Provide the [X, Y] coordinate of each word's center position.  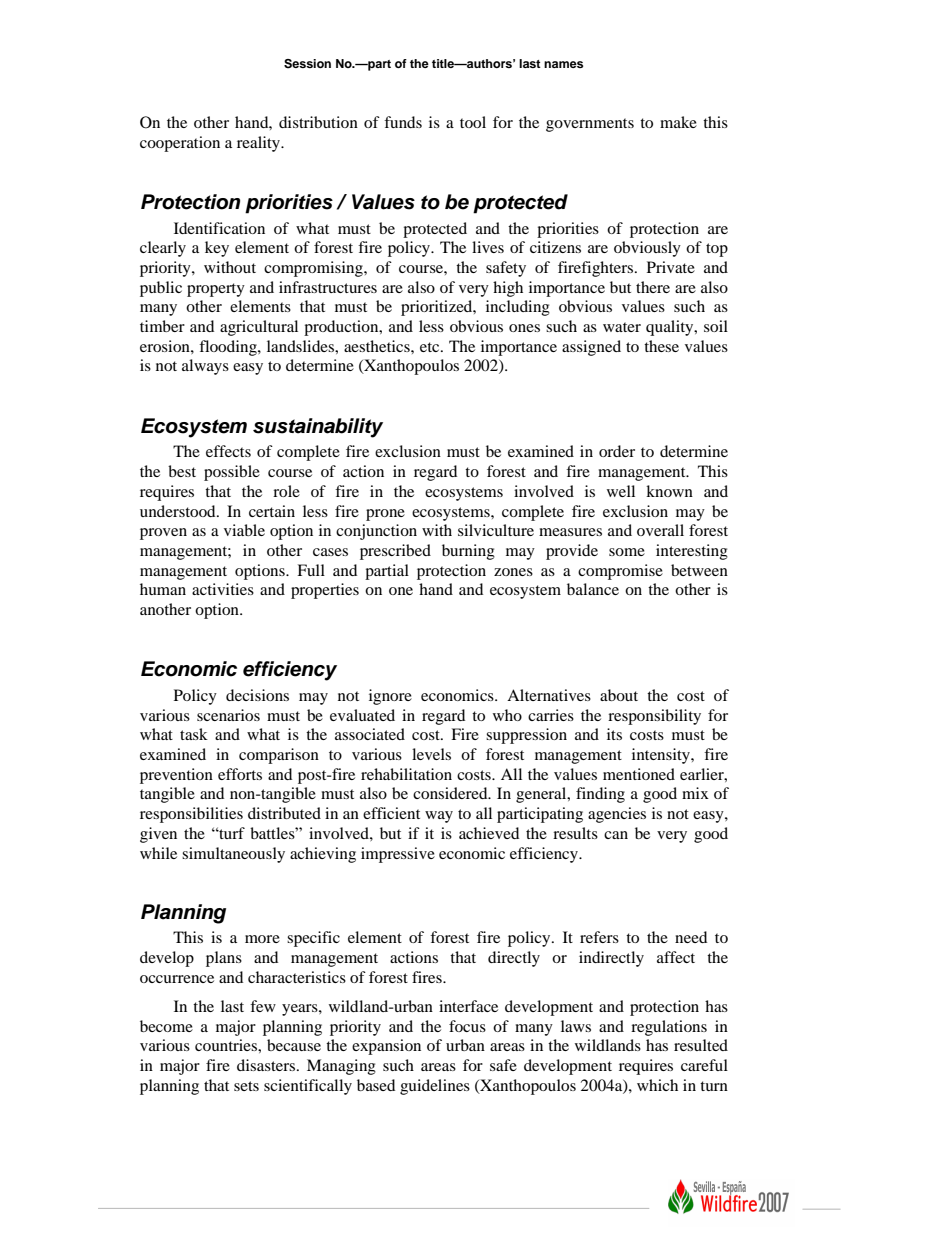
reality [260, 144]
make [678, 122]
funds [403, 122]
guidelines [435, 1087]
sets [246, 1086]
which [657, 1085]
